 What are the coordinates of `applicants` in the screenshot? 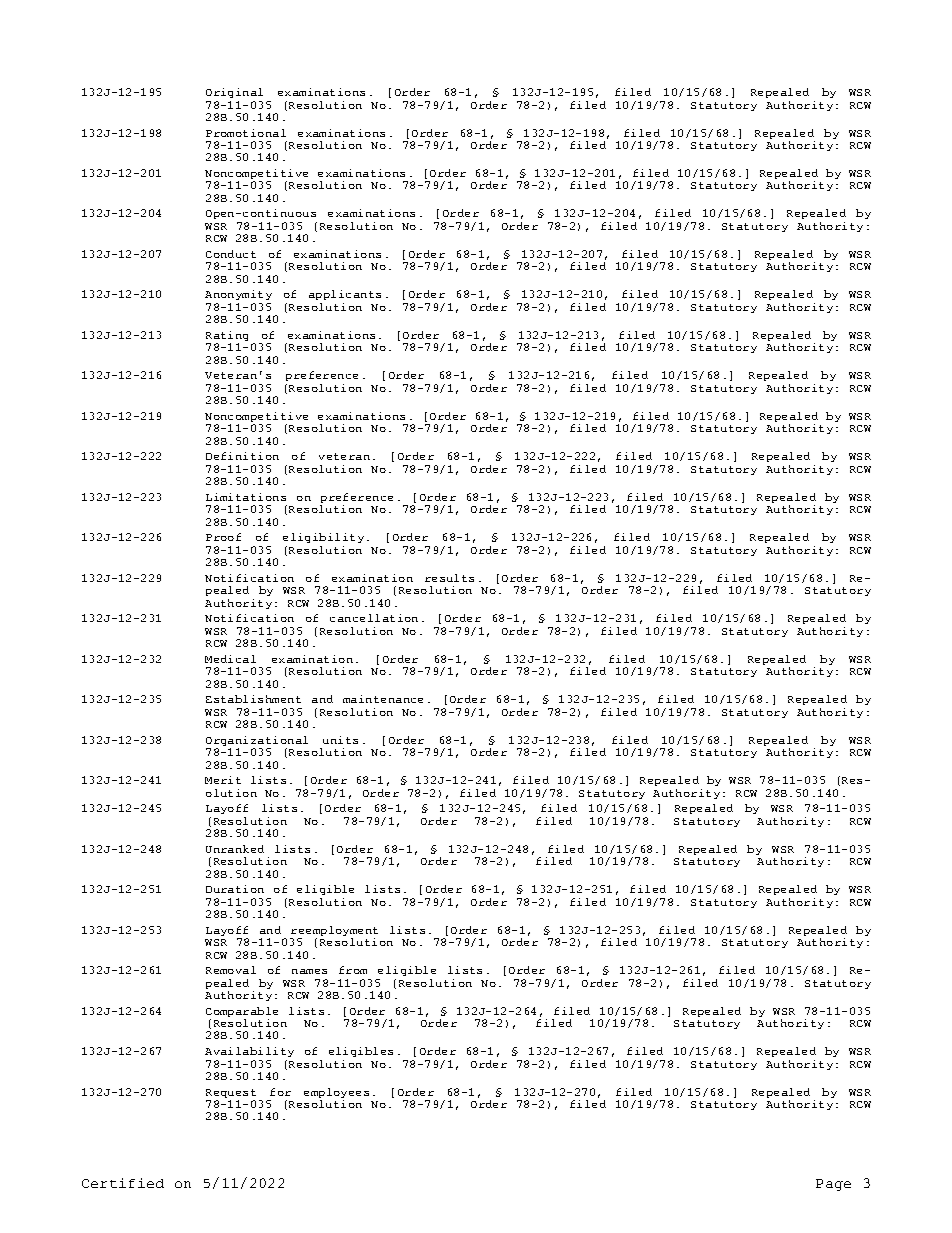 It's located at (345, 295).
